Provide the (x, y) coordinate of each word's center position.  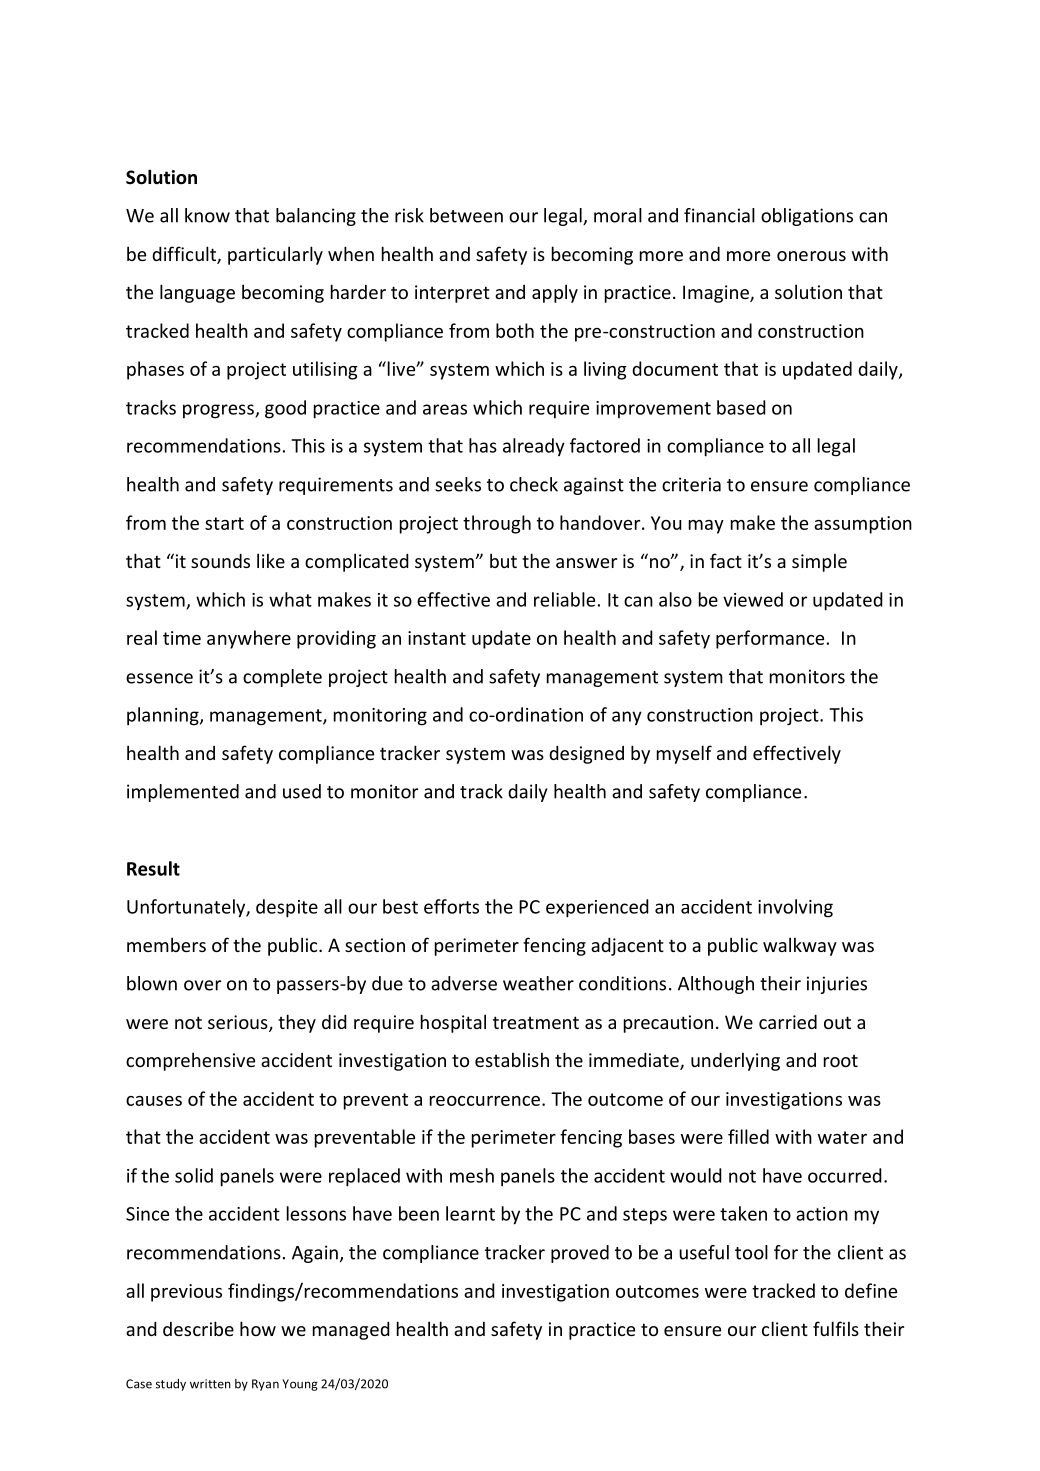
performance (770, 639)
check (534, 484)
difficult (185, 255)
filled (748, 1136)
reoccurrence (485, 1101)
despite (287, 908)
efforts (451, 906)
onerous (811, 256)
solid (194, 1175)
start (224, 523)
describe (198, 1328)
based (741, 407)
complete (282, 678)
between (466, 215)
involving (795, 908)
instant (437, 638)
